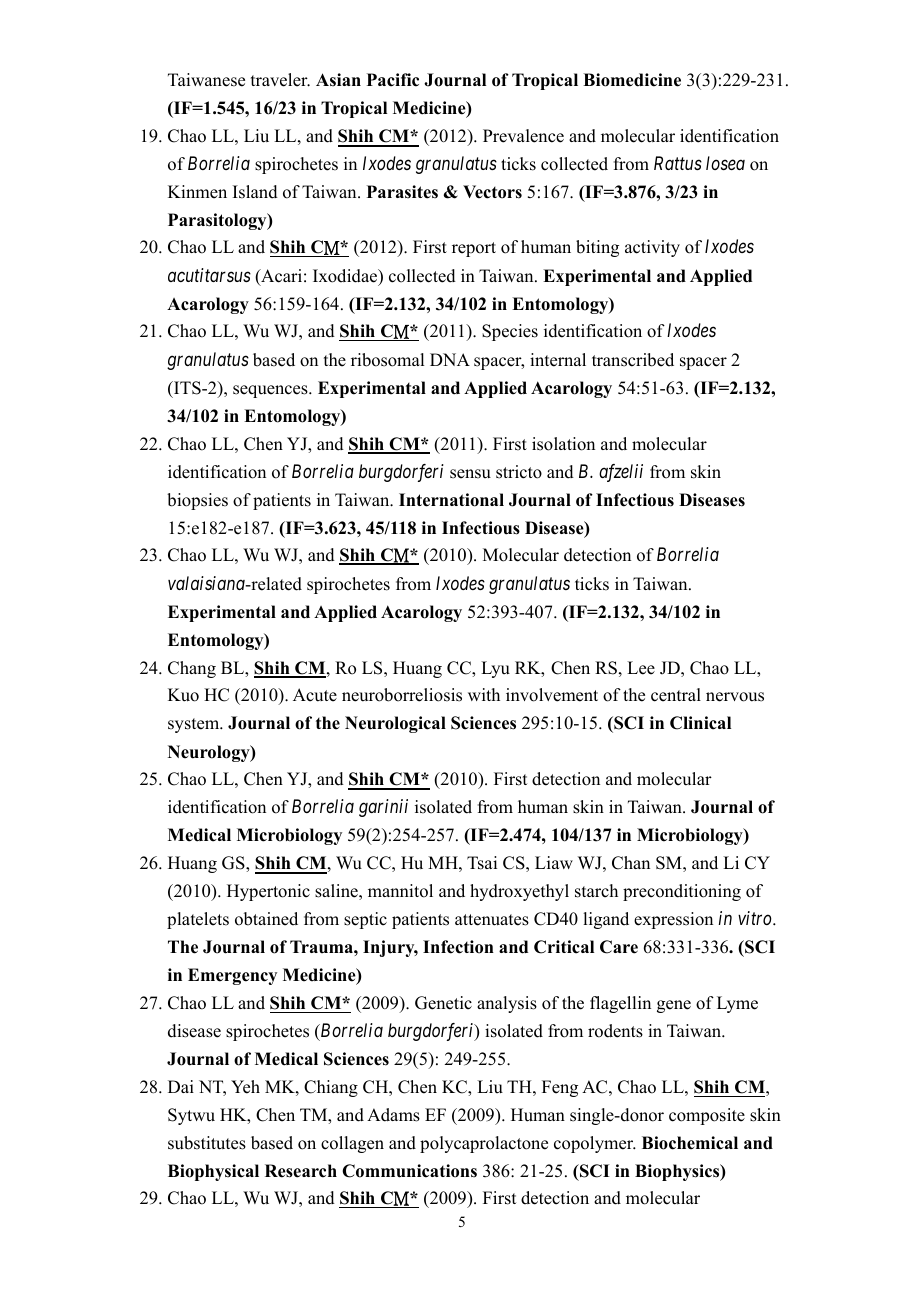  Describe the element at coordinates (409, 1171) in the screenshot. I see `Communications` at that location.
